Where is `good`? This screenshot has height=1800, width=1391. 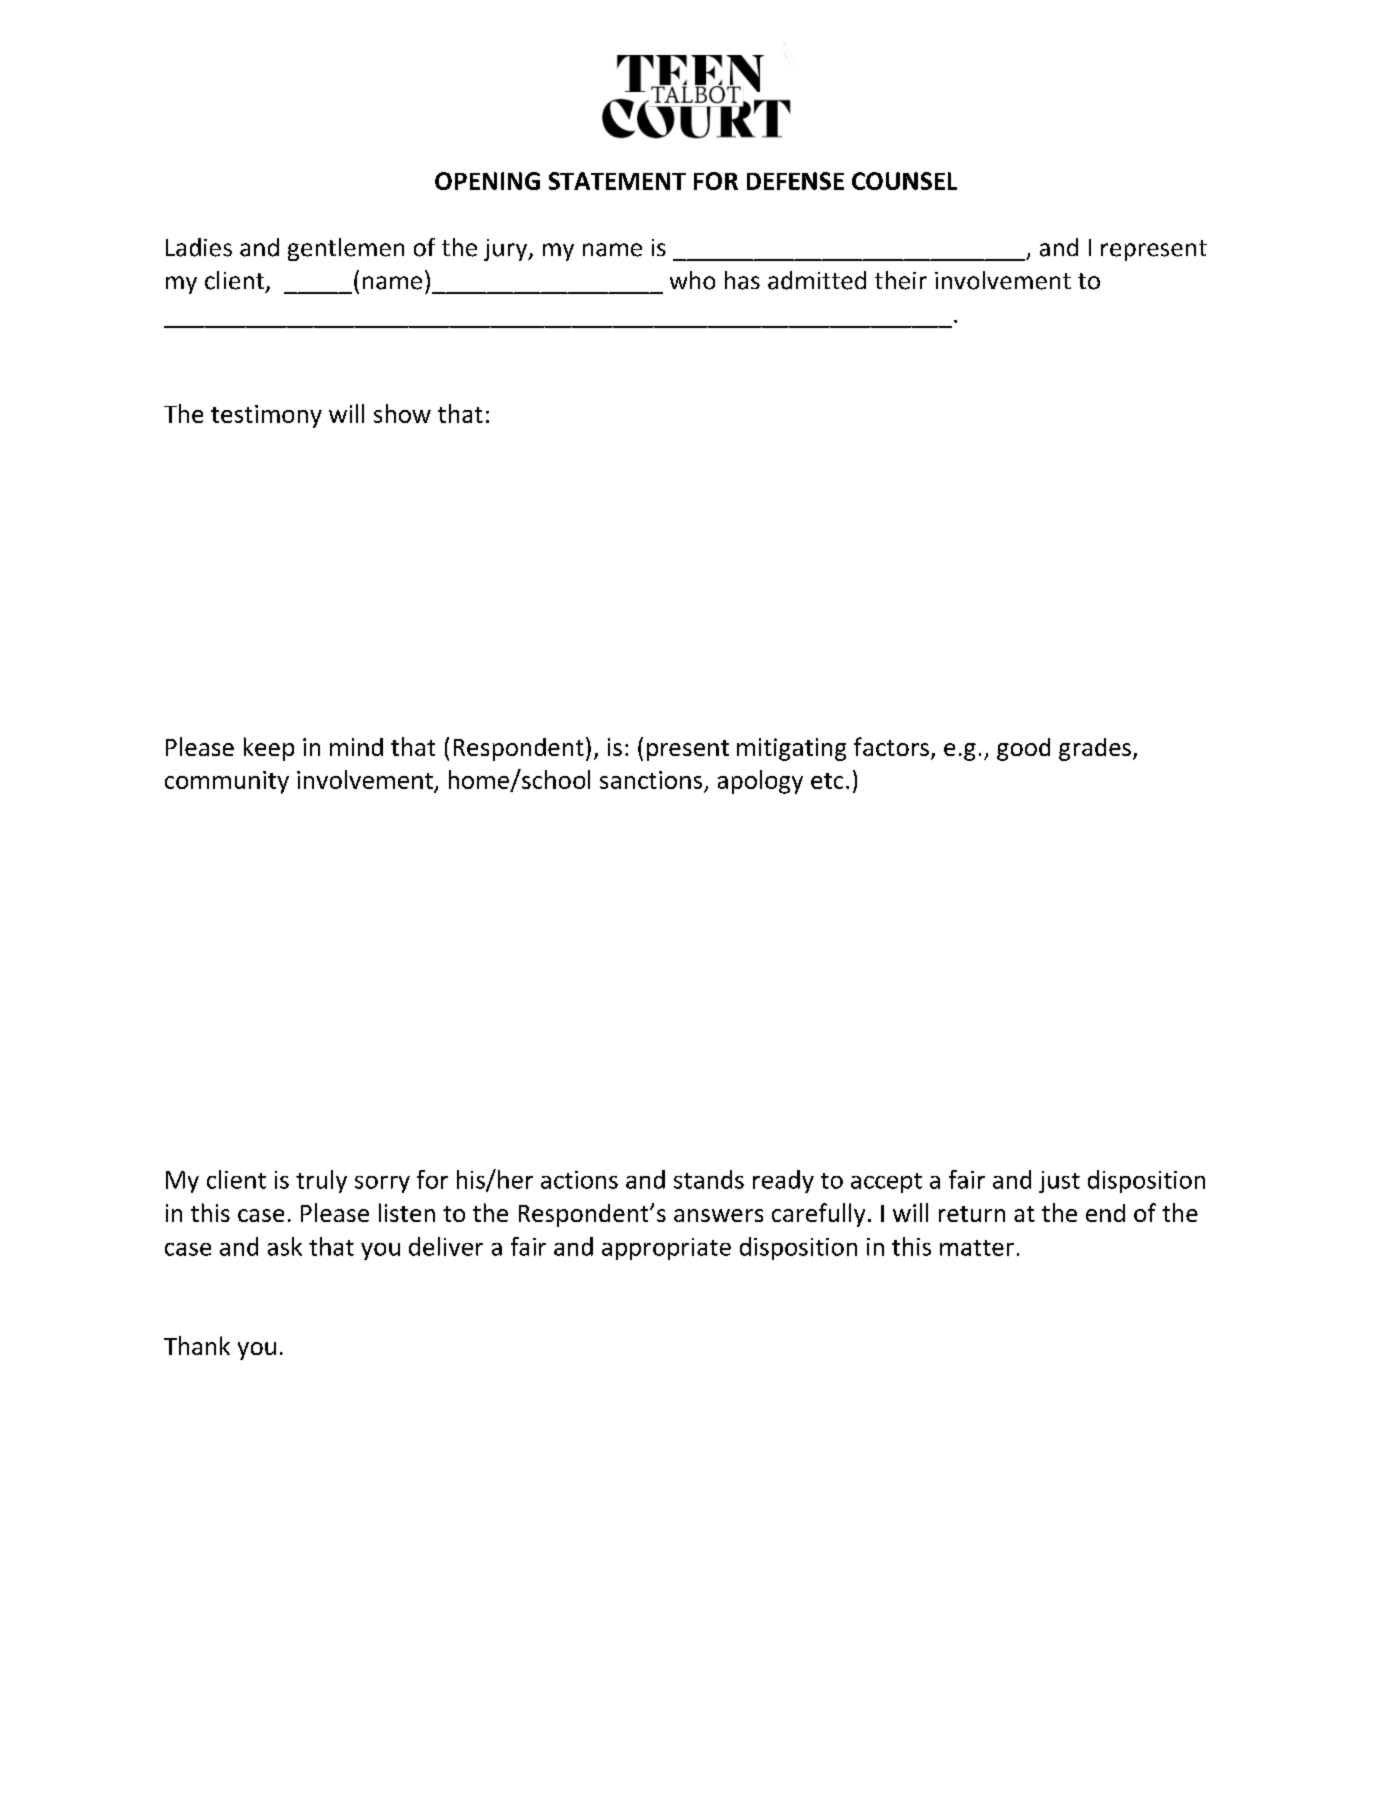 good is located at coordinates (1023, 749).
